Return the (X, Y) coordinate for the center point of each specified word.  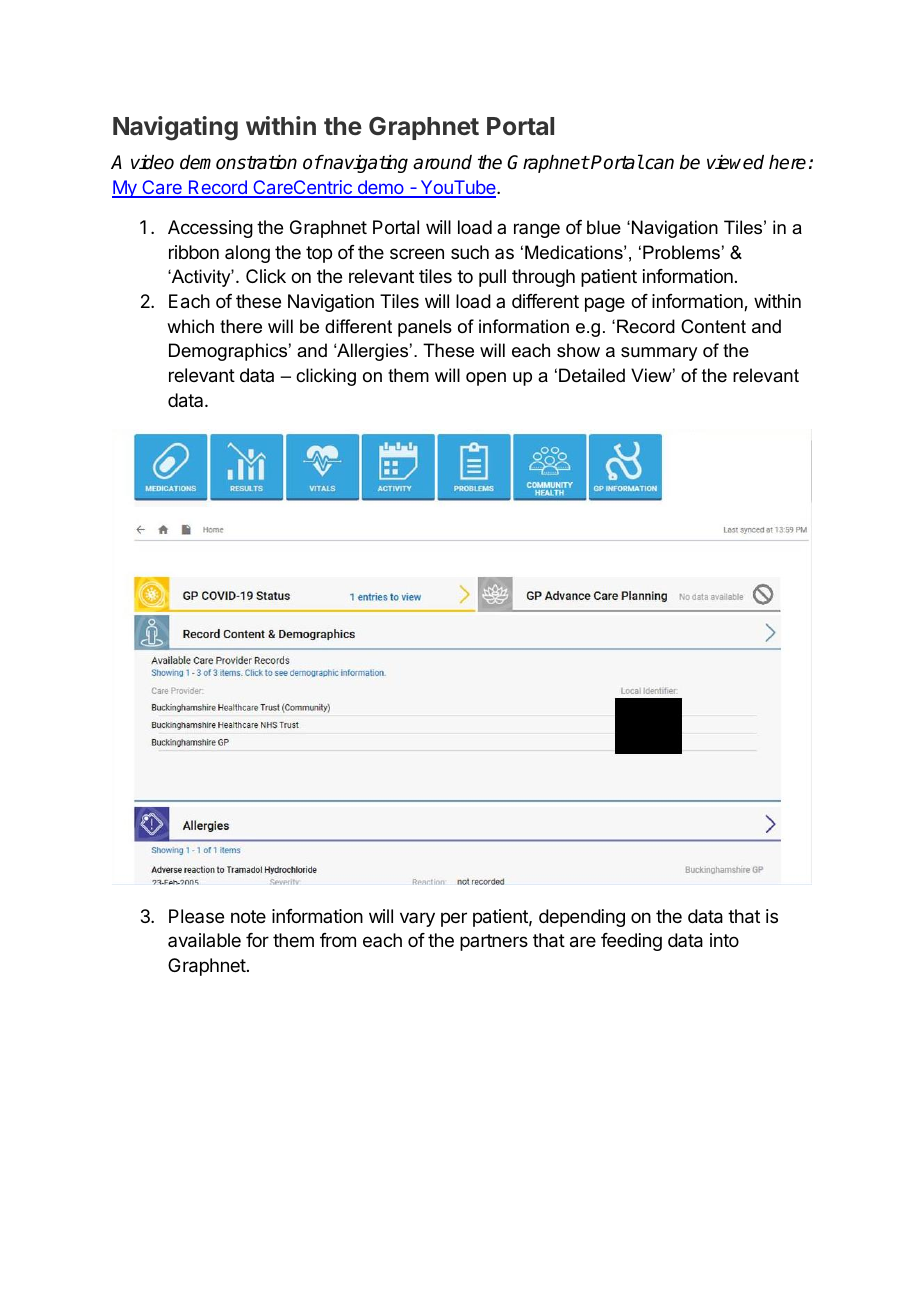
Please (196, 916)
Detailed (592, 375)
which (190, 326)
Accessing (210, 229)
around (442, 162)
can (658, 164)
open (486, 379)
